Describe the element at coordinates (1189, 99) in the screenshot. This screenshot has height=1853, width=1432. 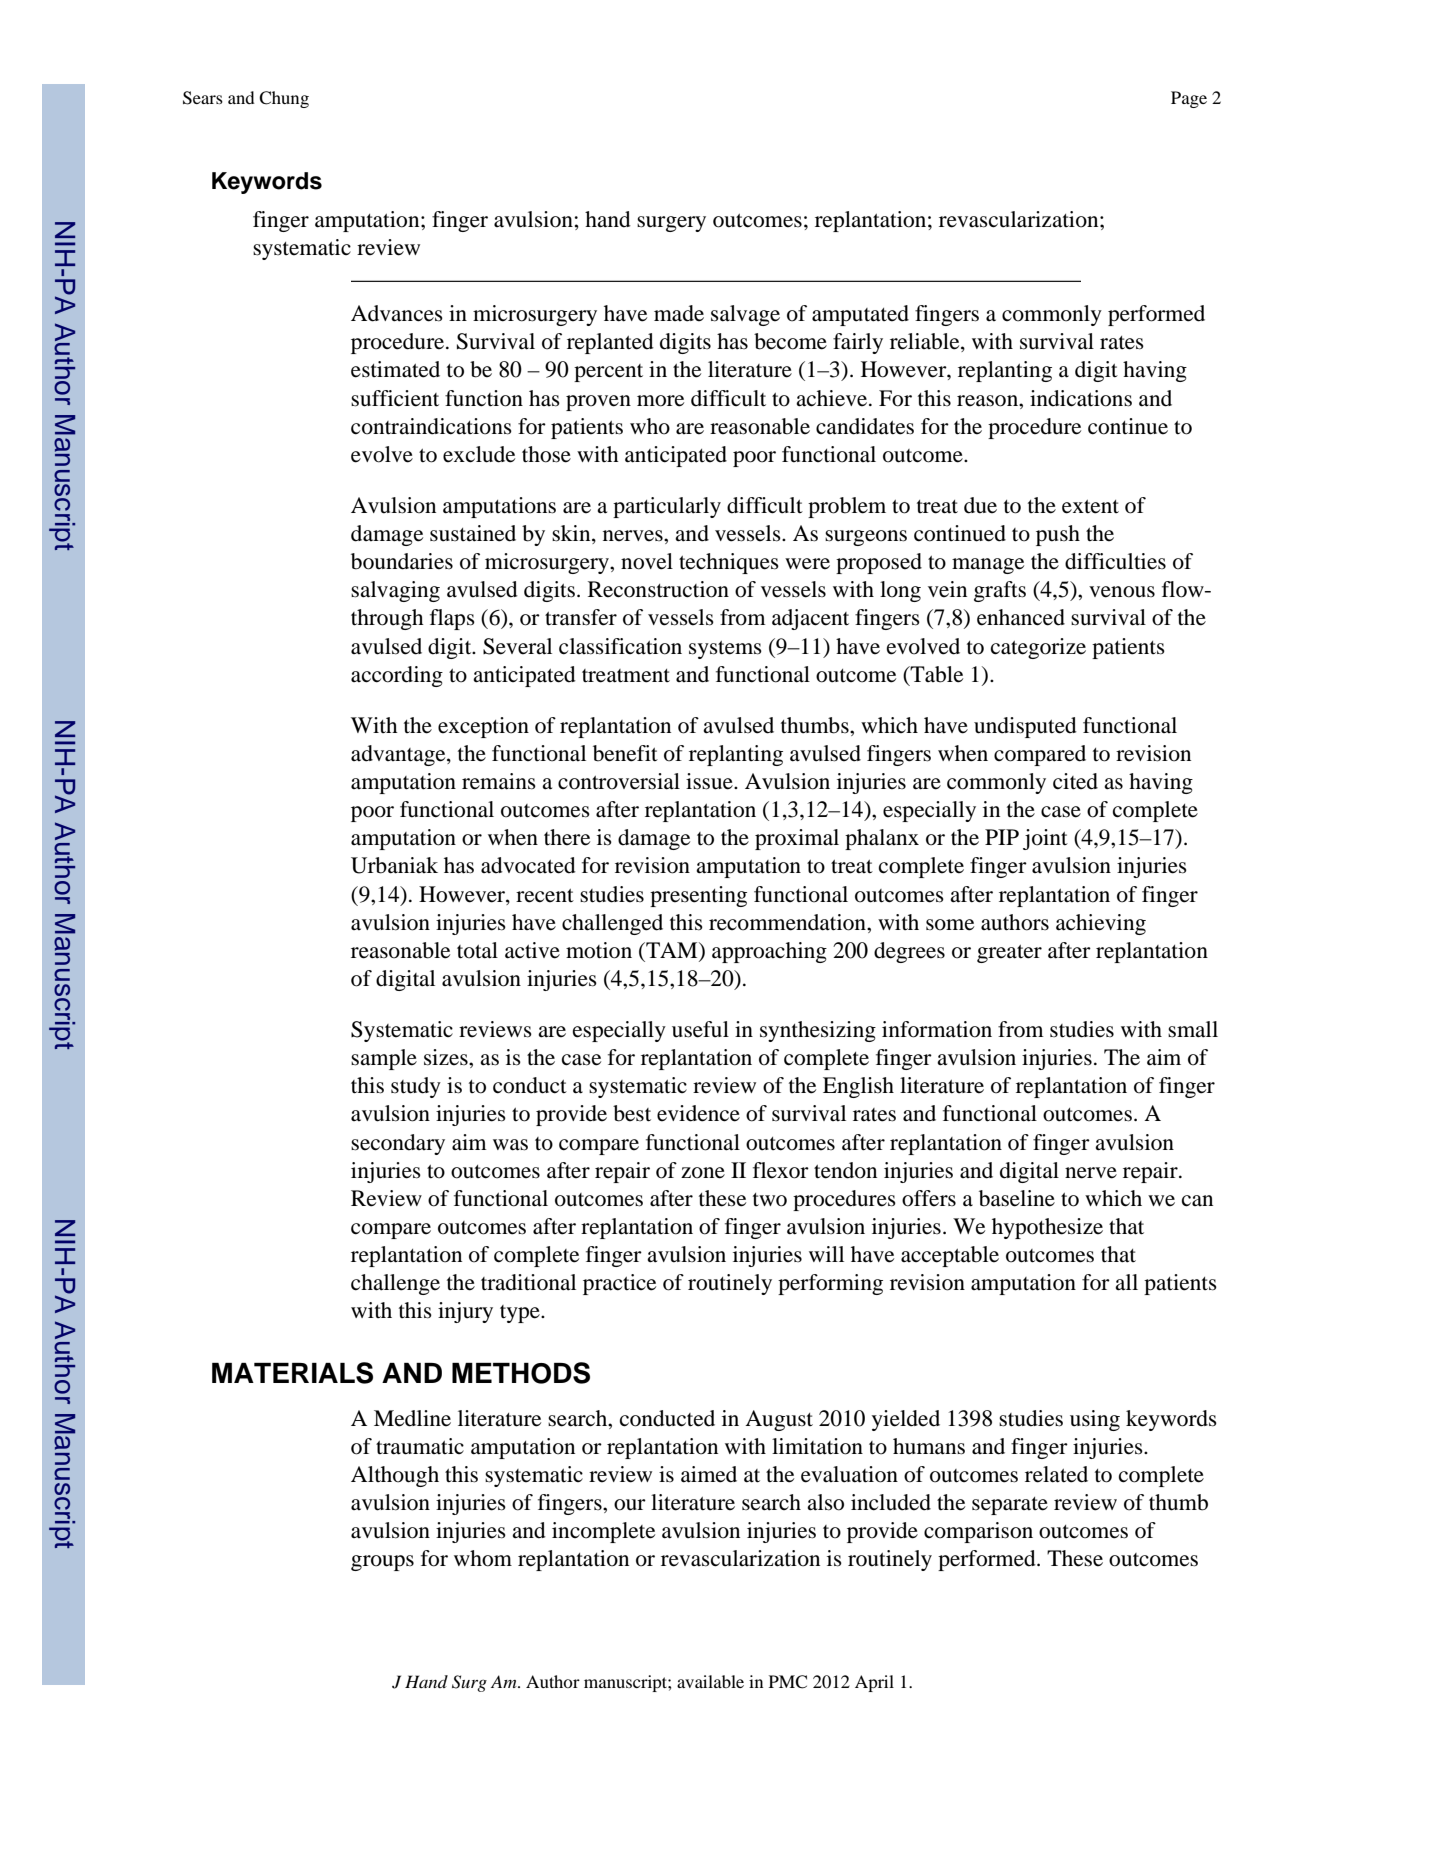
I see `Page` at that location.
